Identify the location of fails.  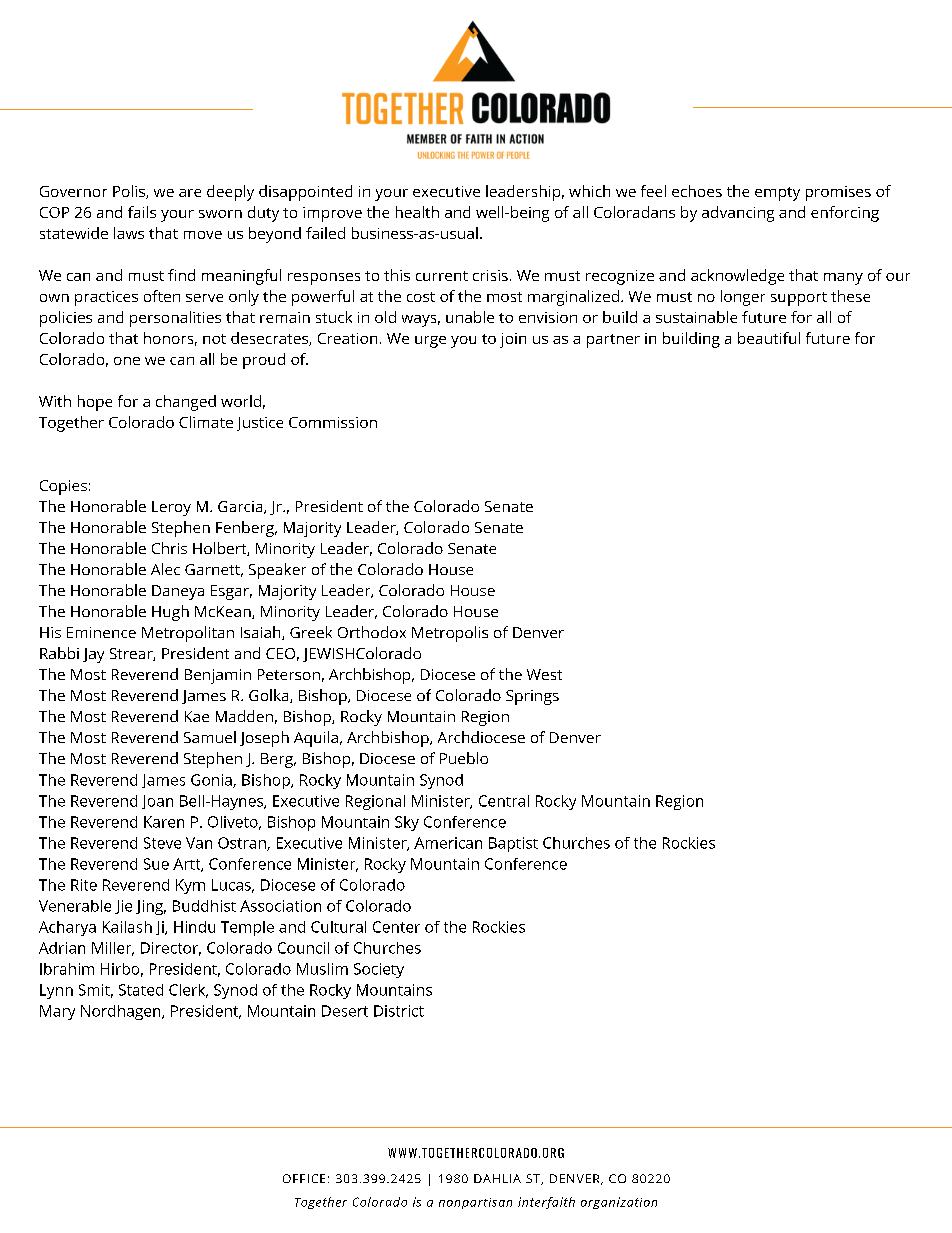
(142, 212).
